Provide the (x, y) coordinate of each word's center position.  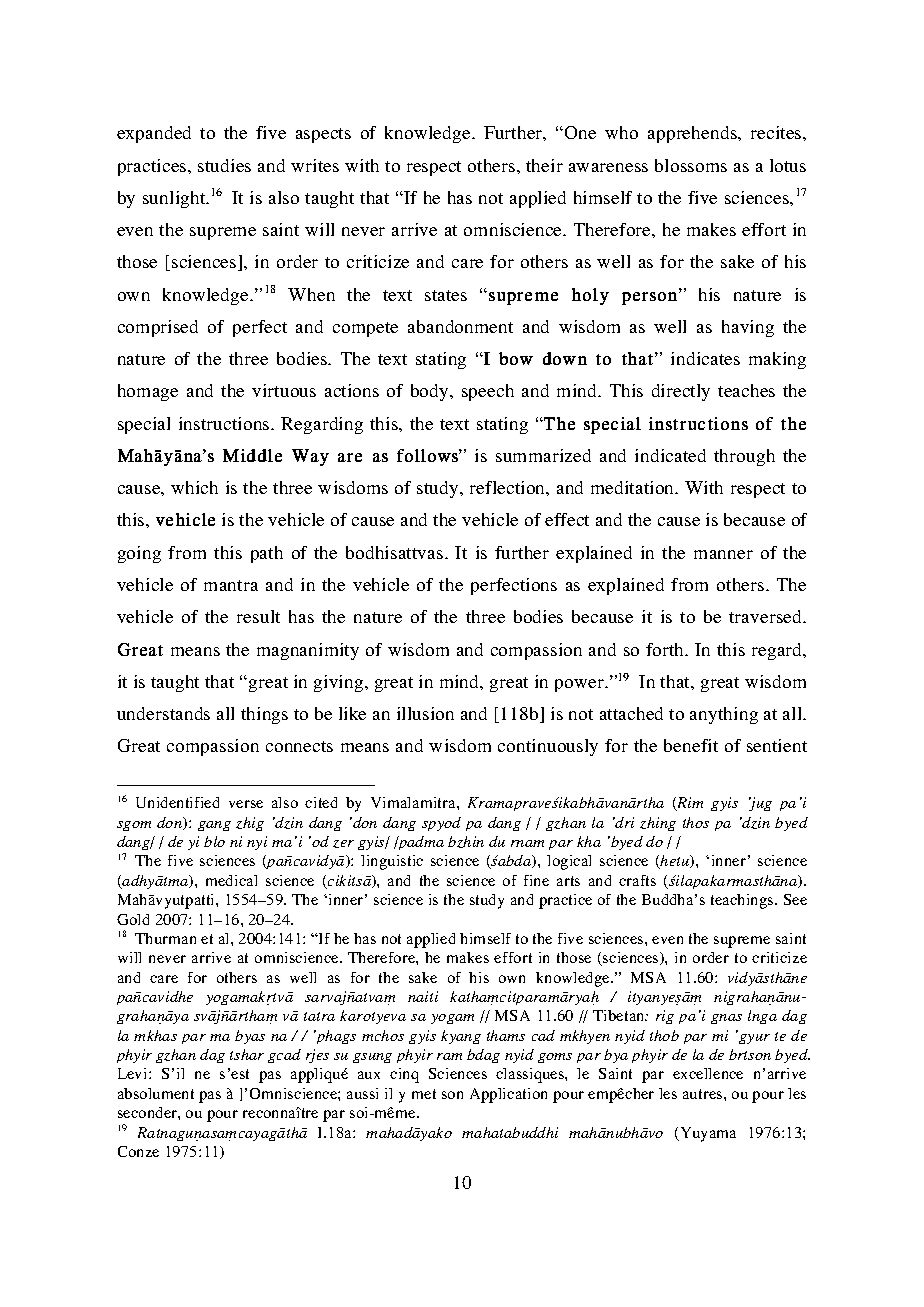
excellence (708, 1073)
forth (666, 649)
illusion (425, 713)
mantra (231, 585)
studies (224, 165)
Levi (134, 1073)
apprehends (693, 134)
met (424, 1094)
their (544, 165)
